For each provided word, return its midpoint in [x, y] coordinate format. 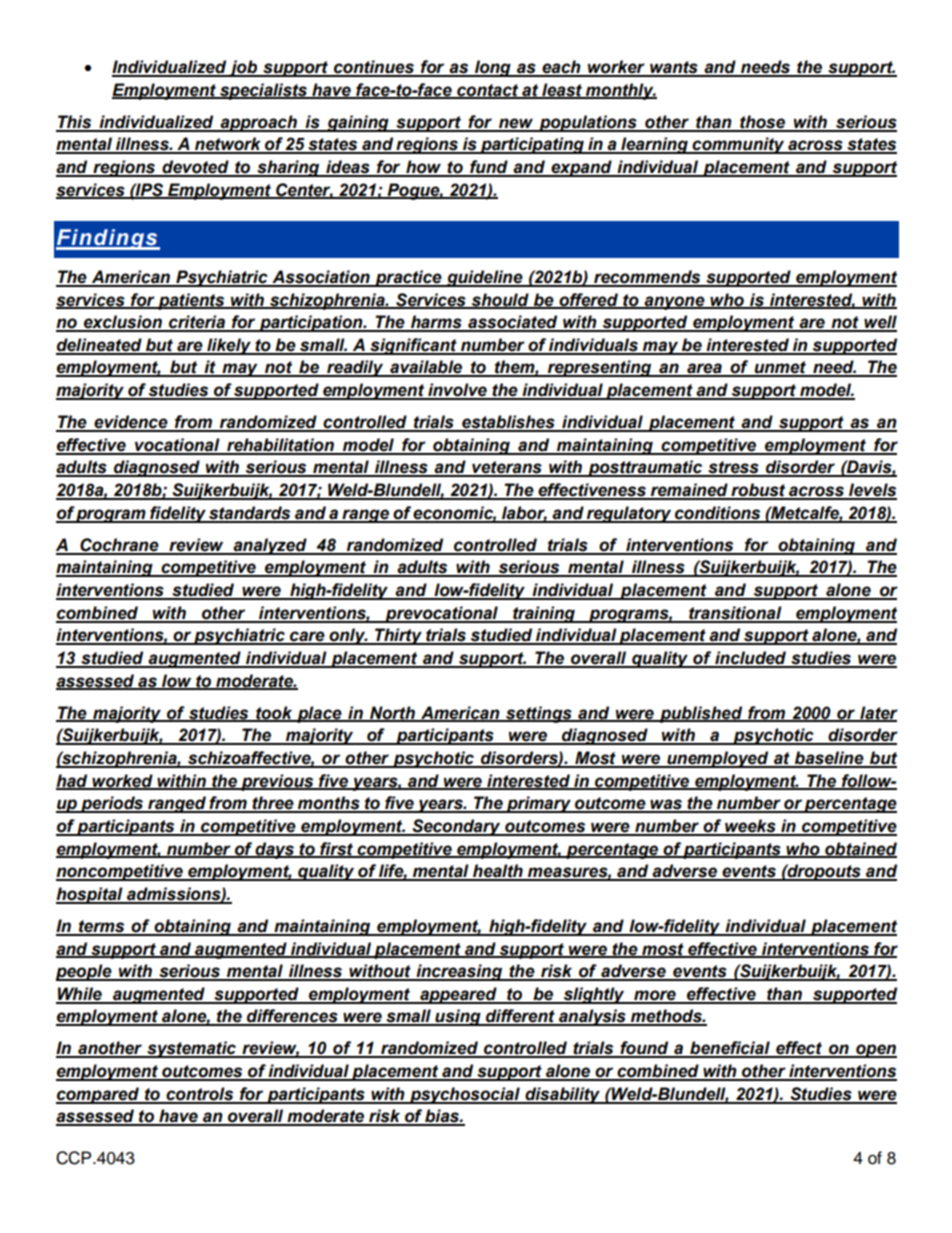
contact [488, 91]
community [738, 145]
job [243, 68]
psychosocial [465, 1095]
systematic [191, 1049]
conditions [718, 514]
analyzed [270, 546]
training [544, 614]
